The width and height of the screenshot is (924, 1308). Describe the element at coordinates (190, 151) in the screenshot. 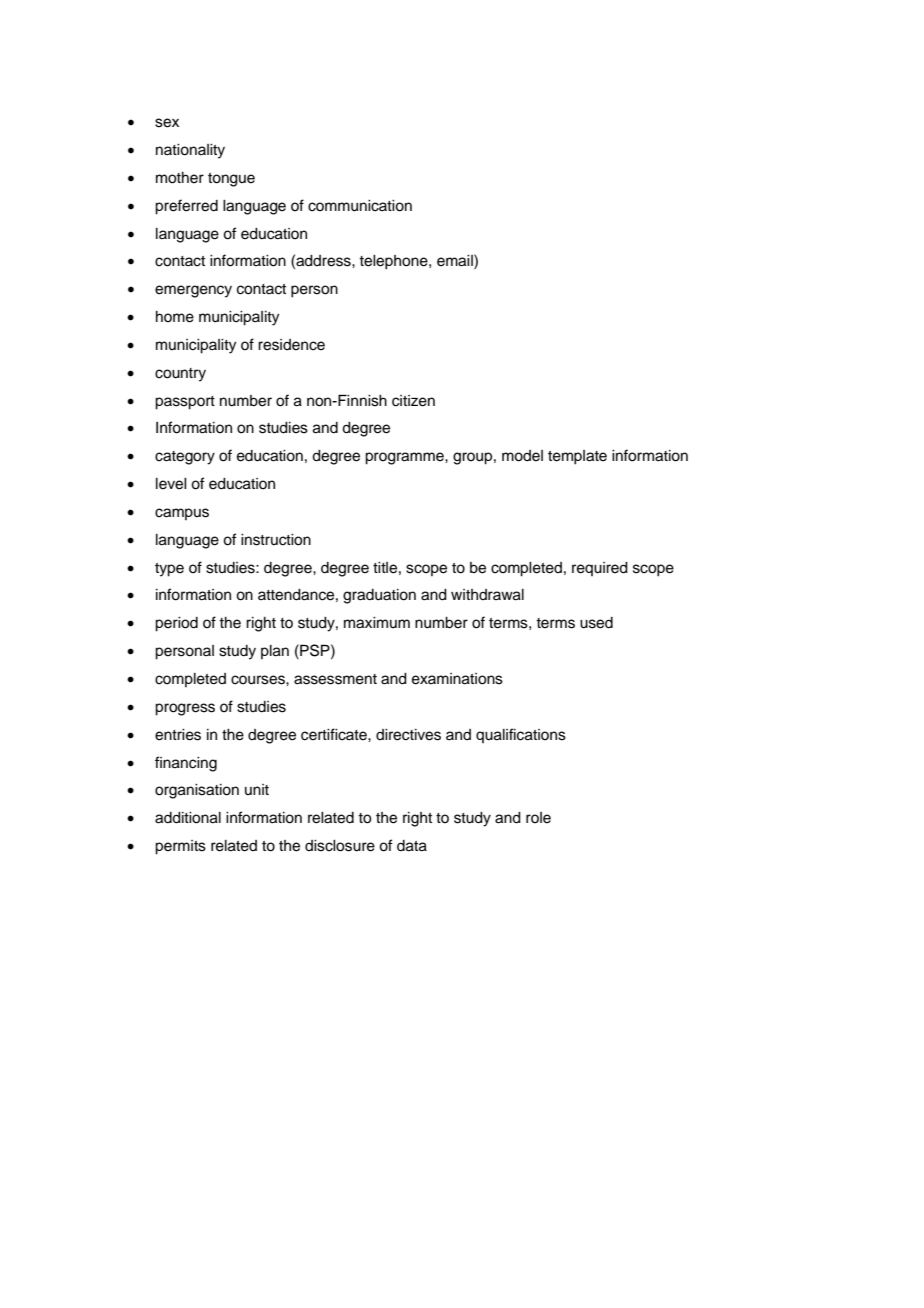

I see `nationality` at that location.
